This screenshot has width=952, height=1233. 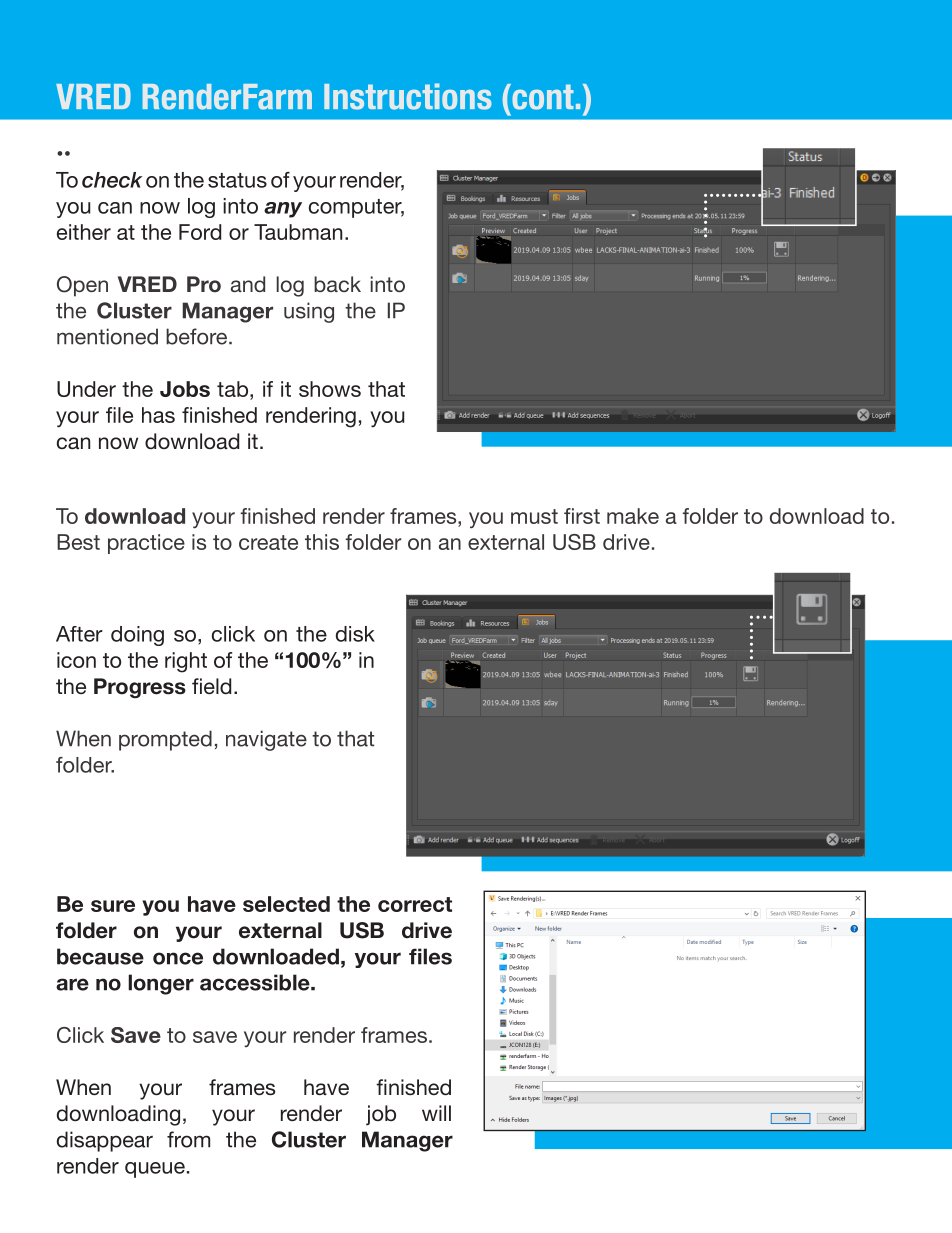 What do you see at coordinates (436, 1113) in the screenshot?
I see `will` at bounding box center [436, 1113].
